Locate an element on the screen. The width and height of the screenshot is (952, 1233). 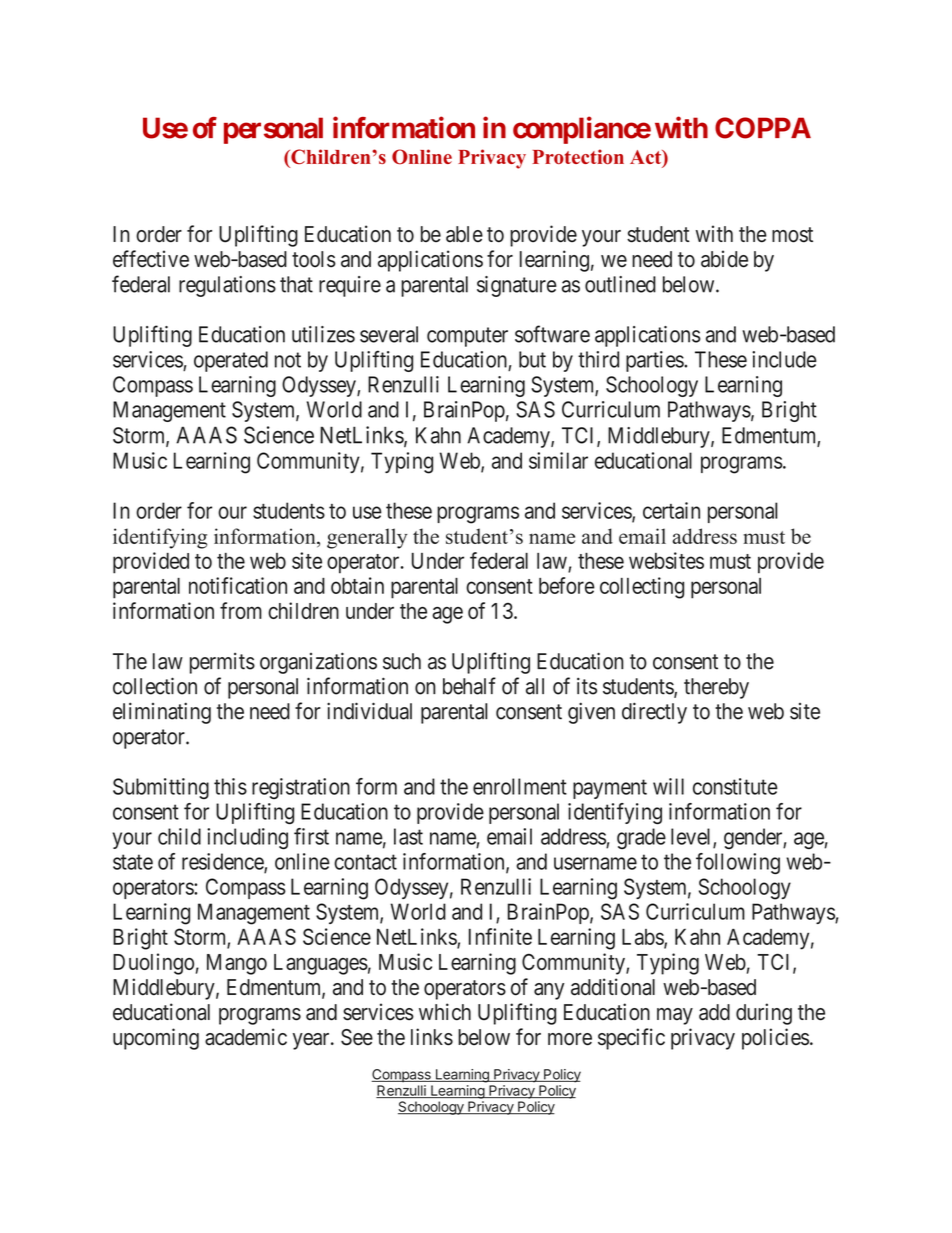
operated is located at coordinates (231, 361).
